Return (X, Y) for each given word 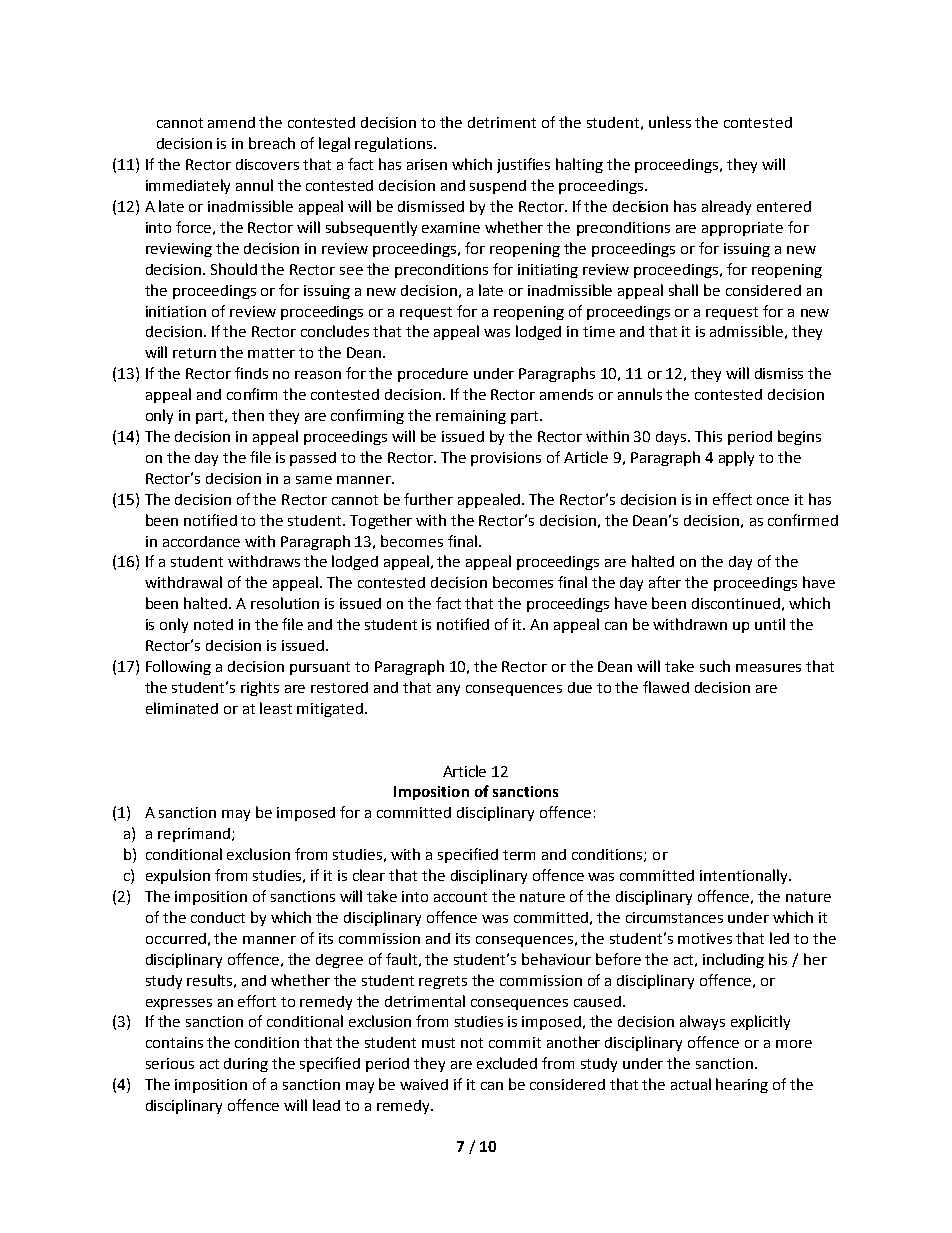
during (246, 1065)
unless (670, 122)
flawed (666, 687)
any (448, 690)
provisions (506, 459)
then (248, 415)
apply (736, 458)
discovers (267, 164)
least (276, 708)
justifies (523, 165)
